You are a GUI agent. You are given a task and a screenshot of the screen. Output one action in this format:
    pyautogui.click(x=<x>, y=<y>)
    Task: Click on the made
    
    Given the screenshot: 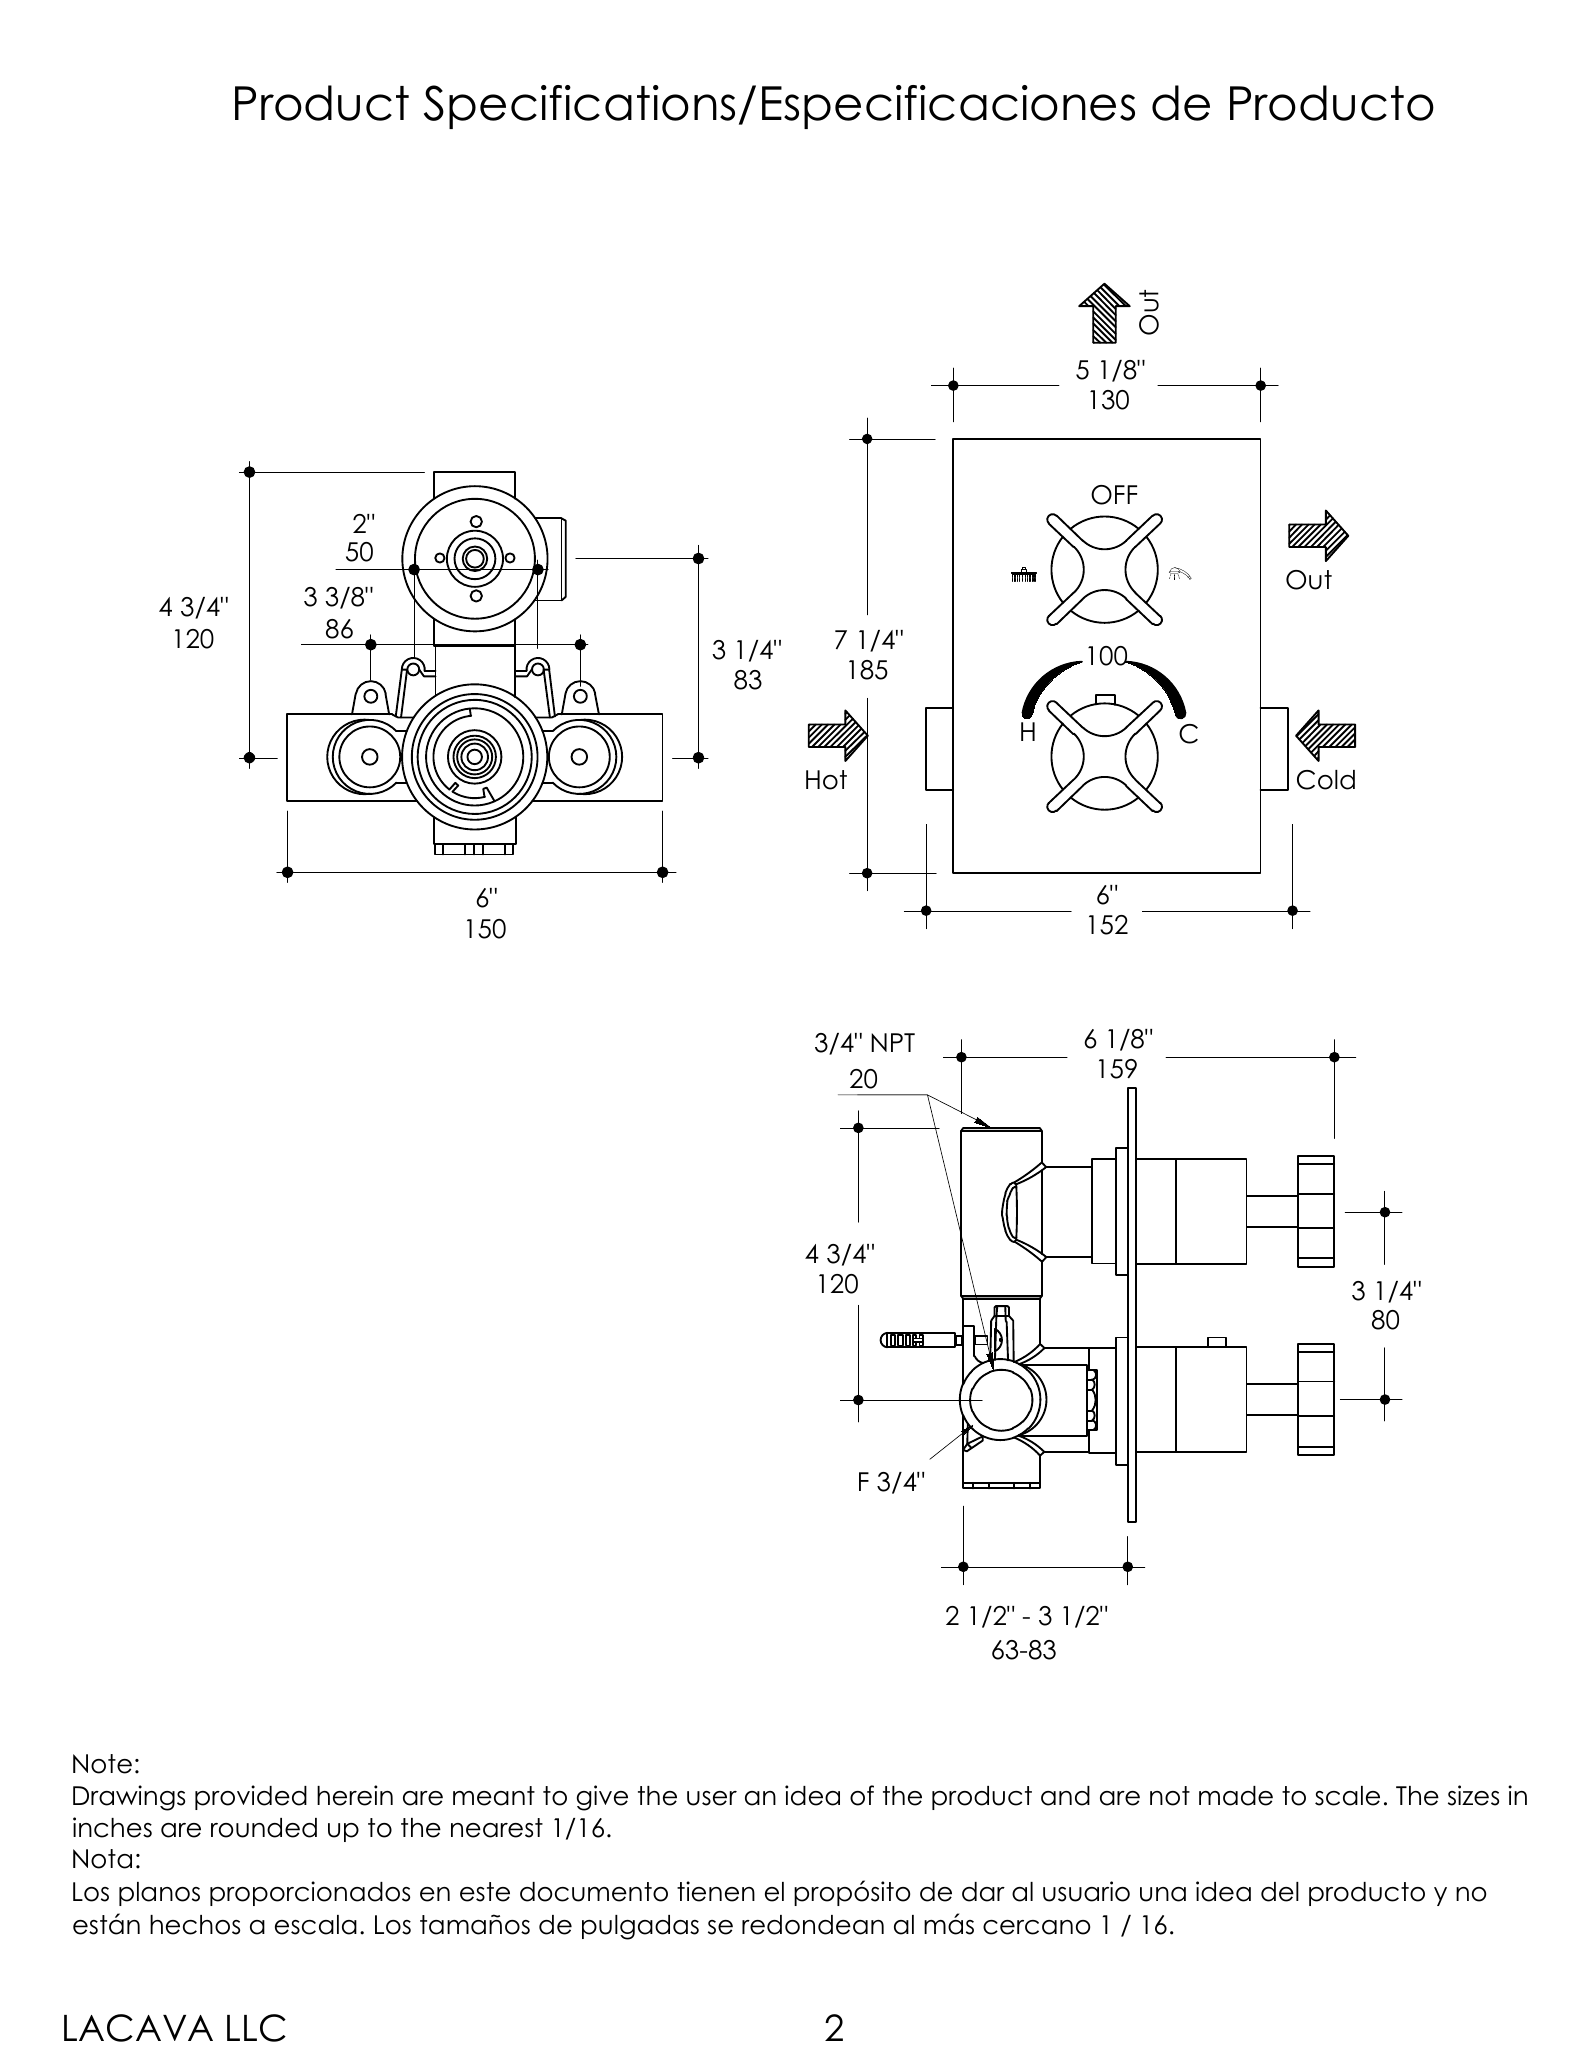 What is the action you would take?
    pyautogui.click(x=1236, y=1796)
